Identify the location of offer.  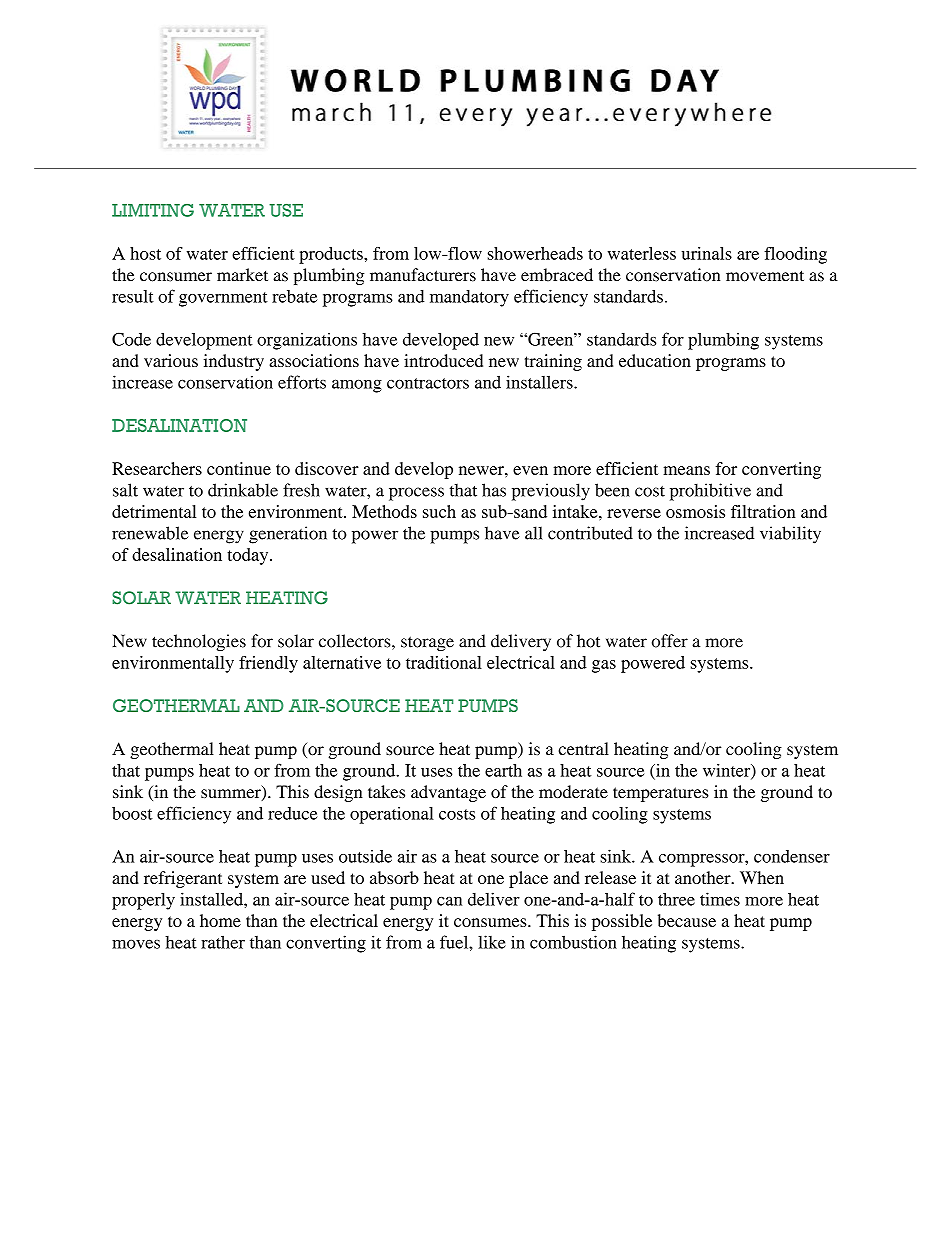
(670, 641).
